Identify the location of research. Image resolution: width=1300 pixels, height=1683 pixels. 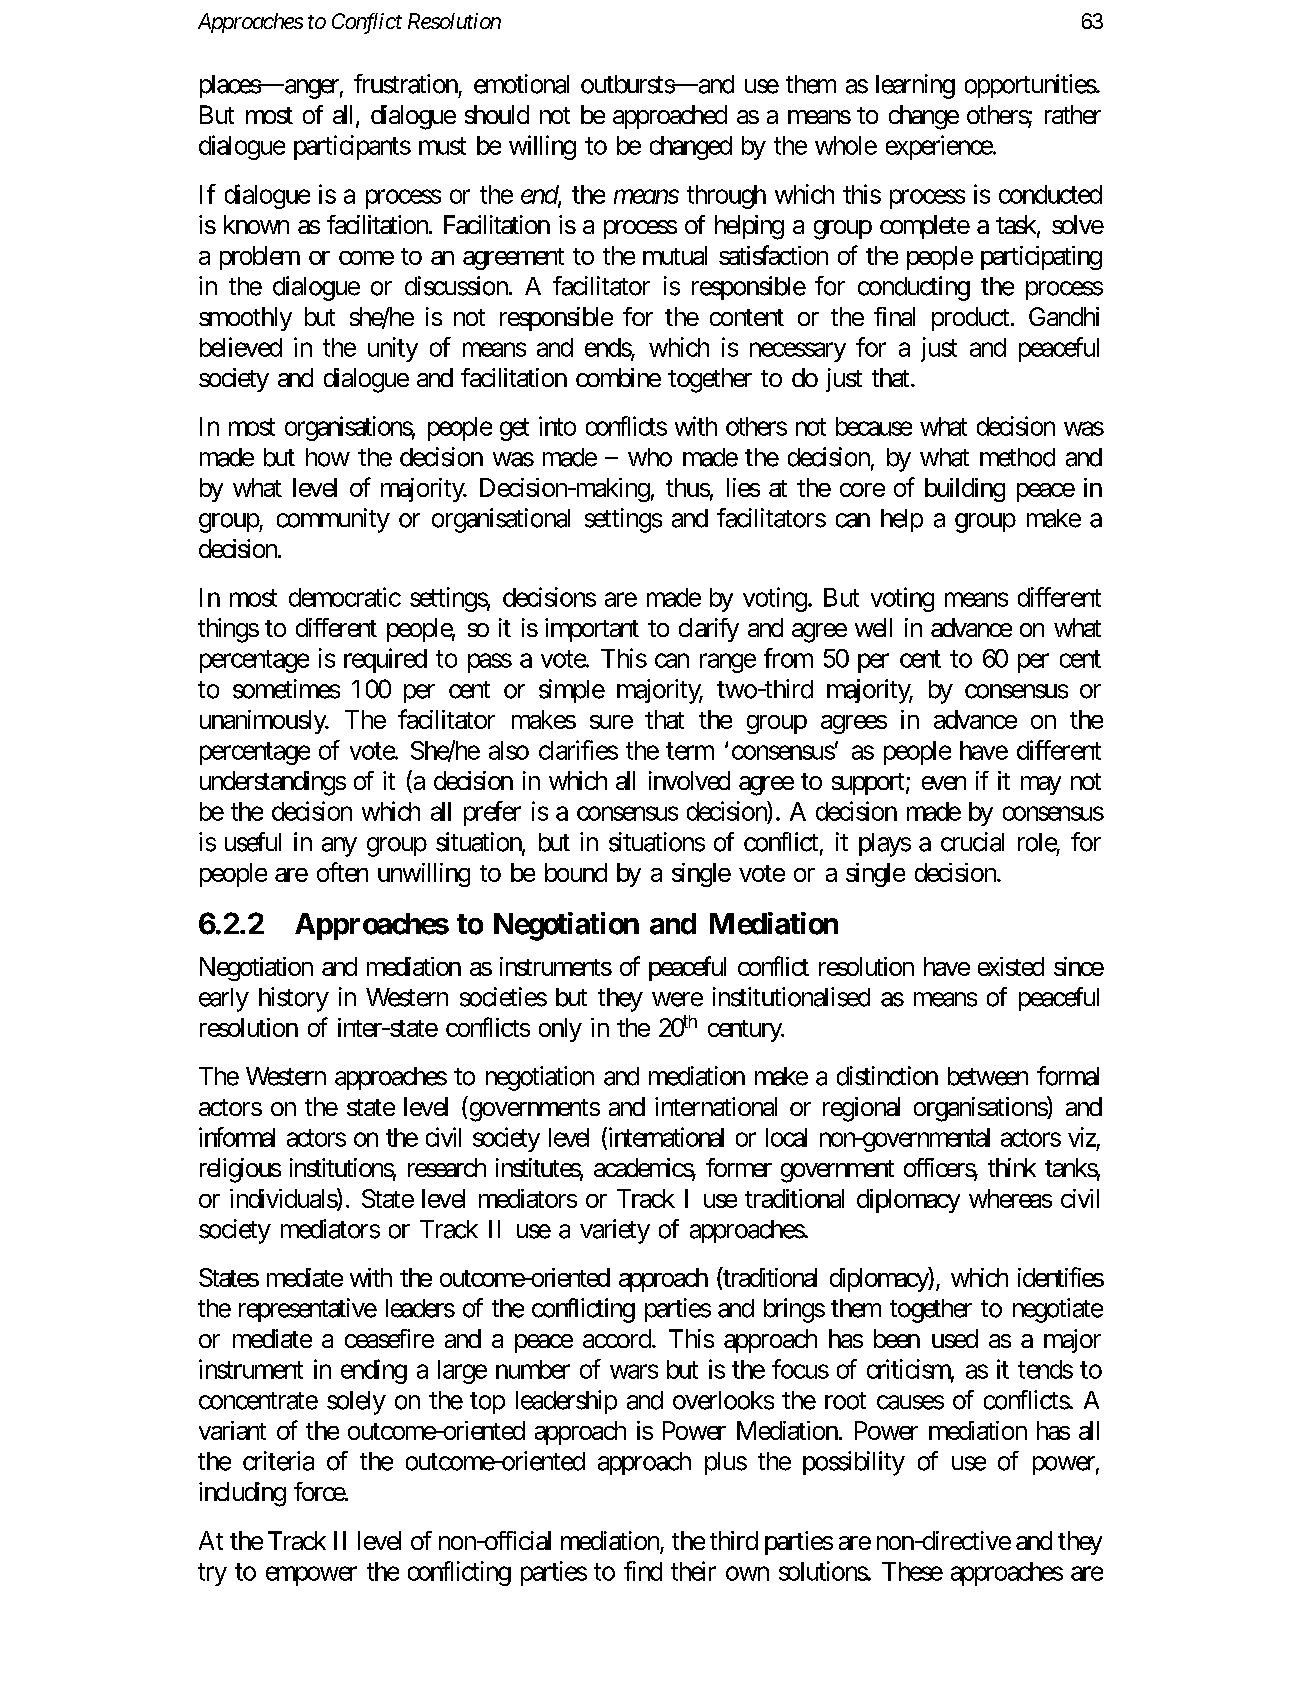
(447, 1167).
